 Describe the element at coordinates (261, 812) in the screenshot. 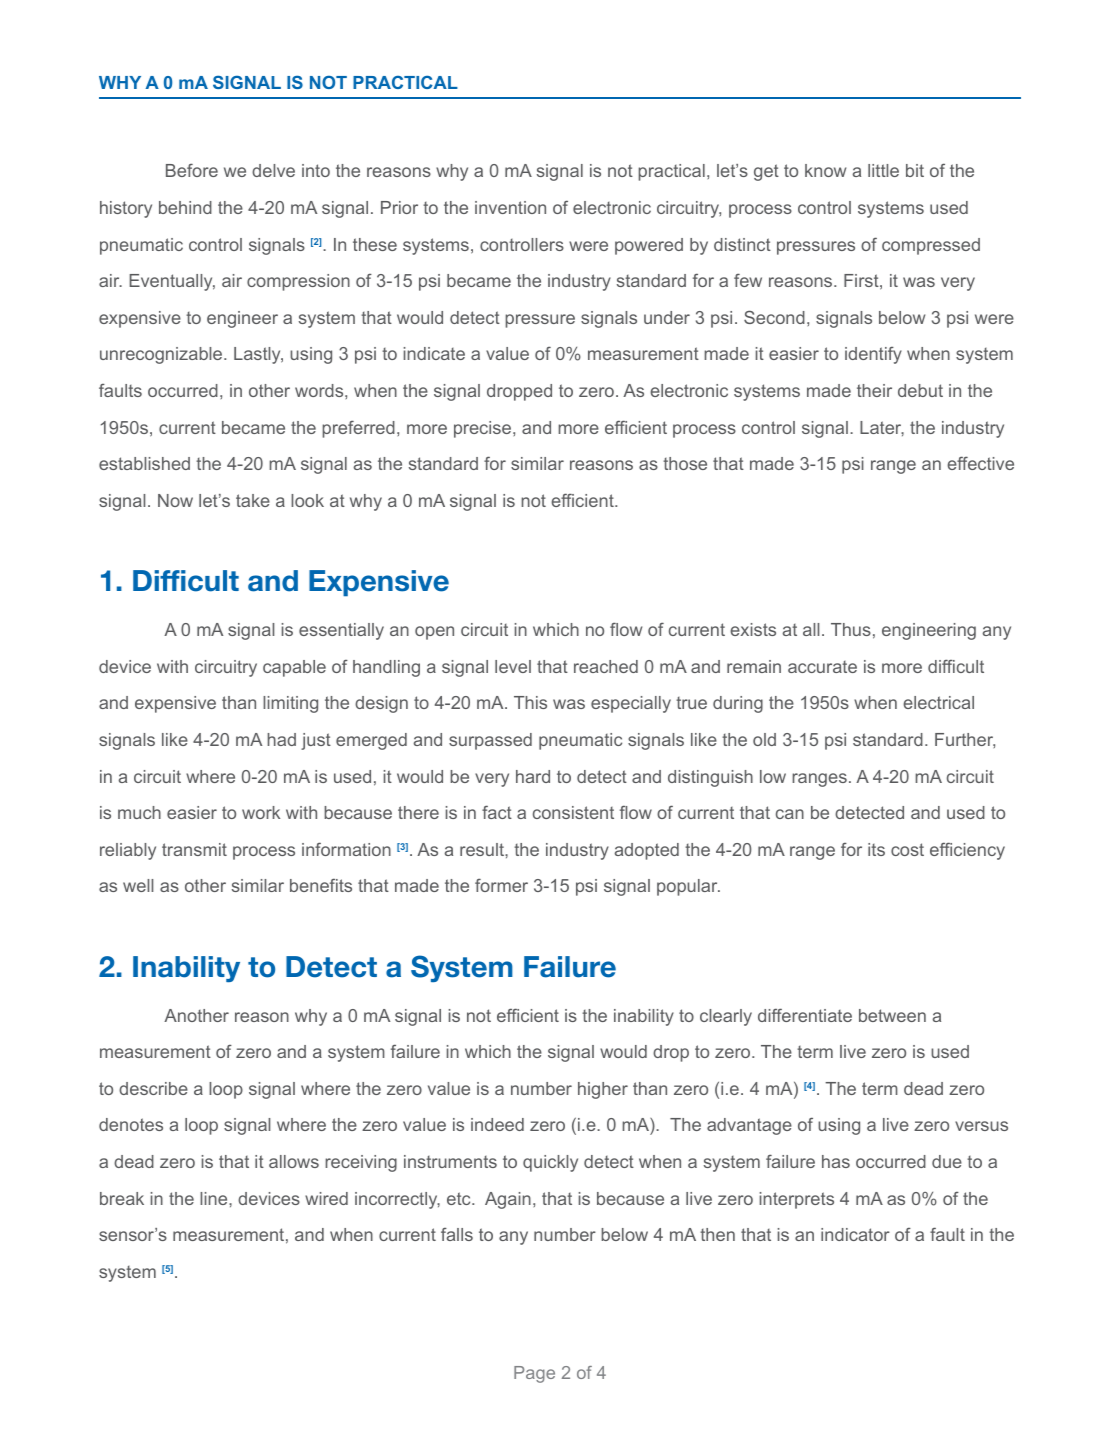

I see `work` at that location.
